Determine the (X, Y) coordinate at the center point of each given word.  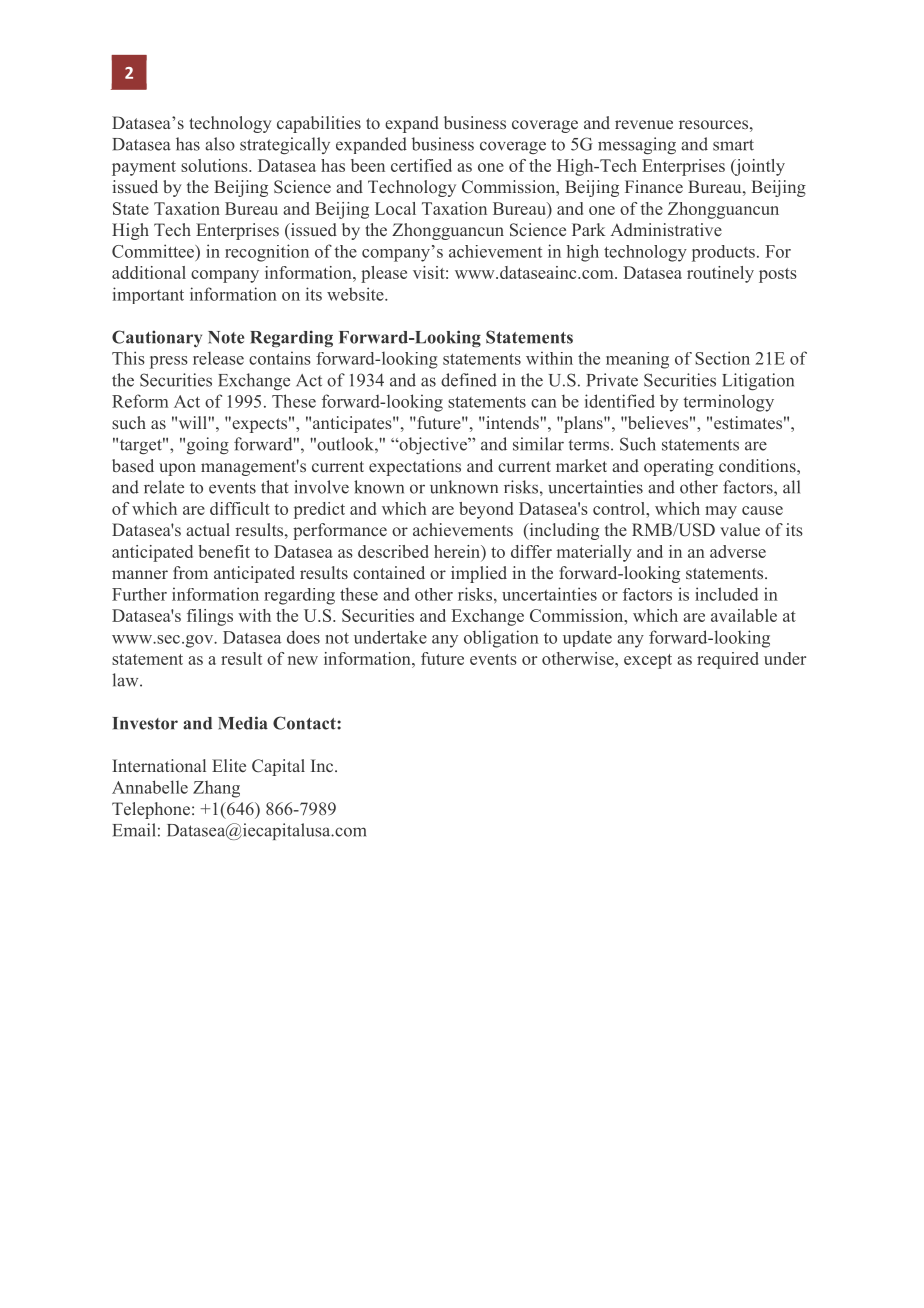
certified (421, 165)
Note (226, 337)
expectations (415, 467)
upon (177, 469)
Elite (229, 765)
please (384, 274)
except (648, 661)
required (728, 660)
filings (210, 617)
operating (679, 467)
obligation (501, 639)
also (220, 144)
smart (733, 145)
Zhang (216, 789)
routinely (720, 274)
